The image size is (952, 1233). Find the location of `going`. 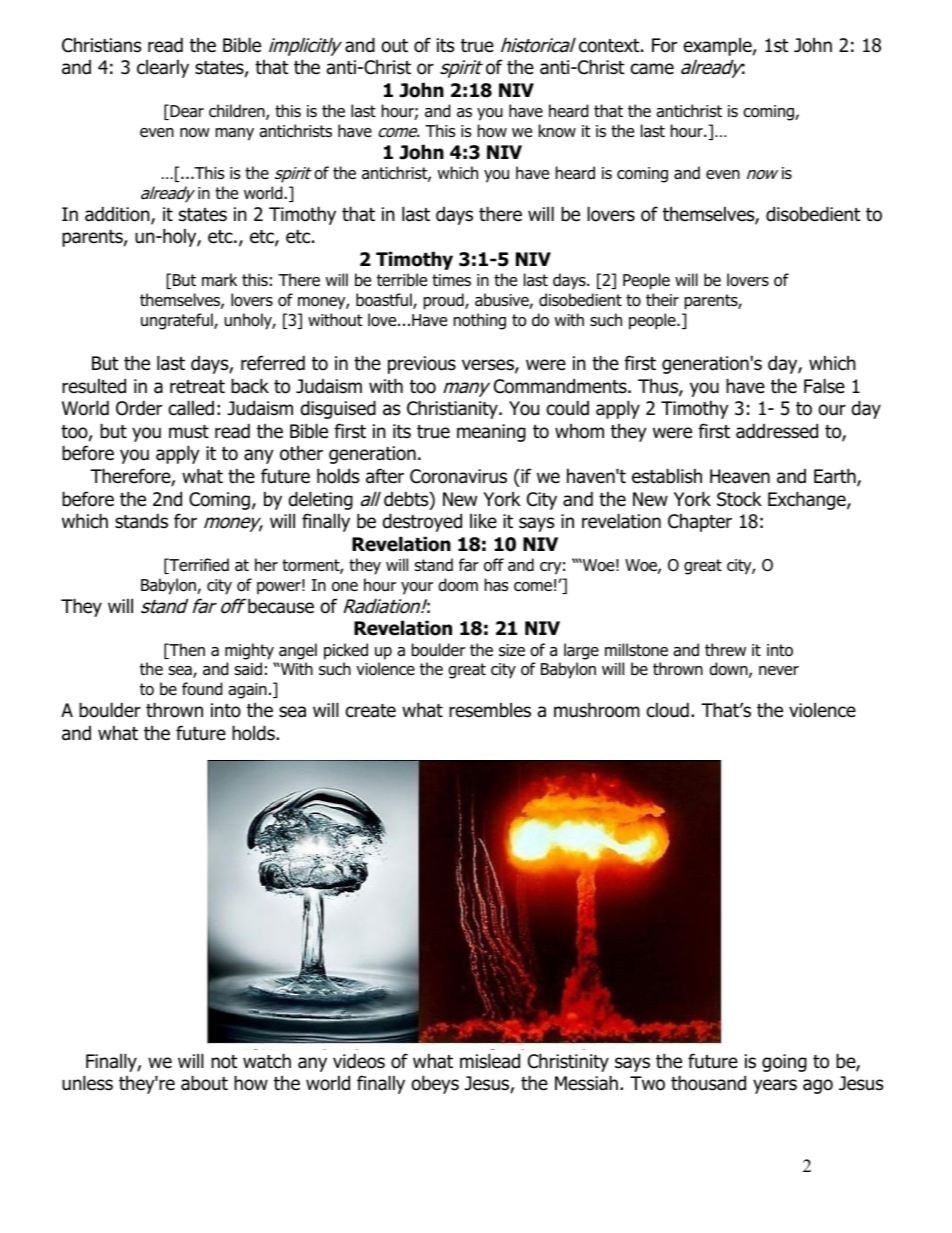

going is located at coordinates (784, 1063).
